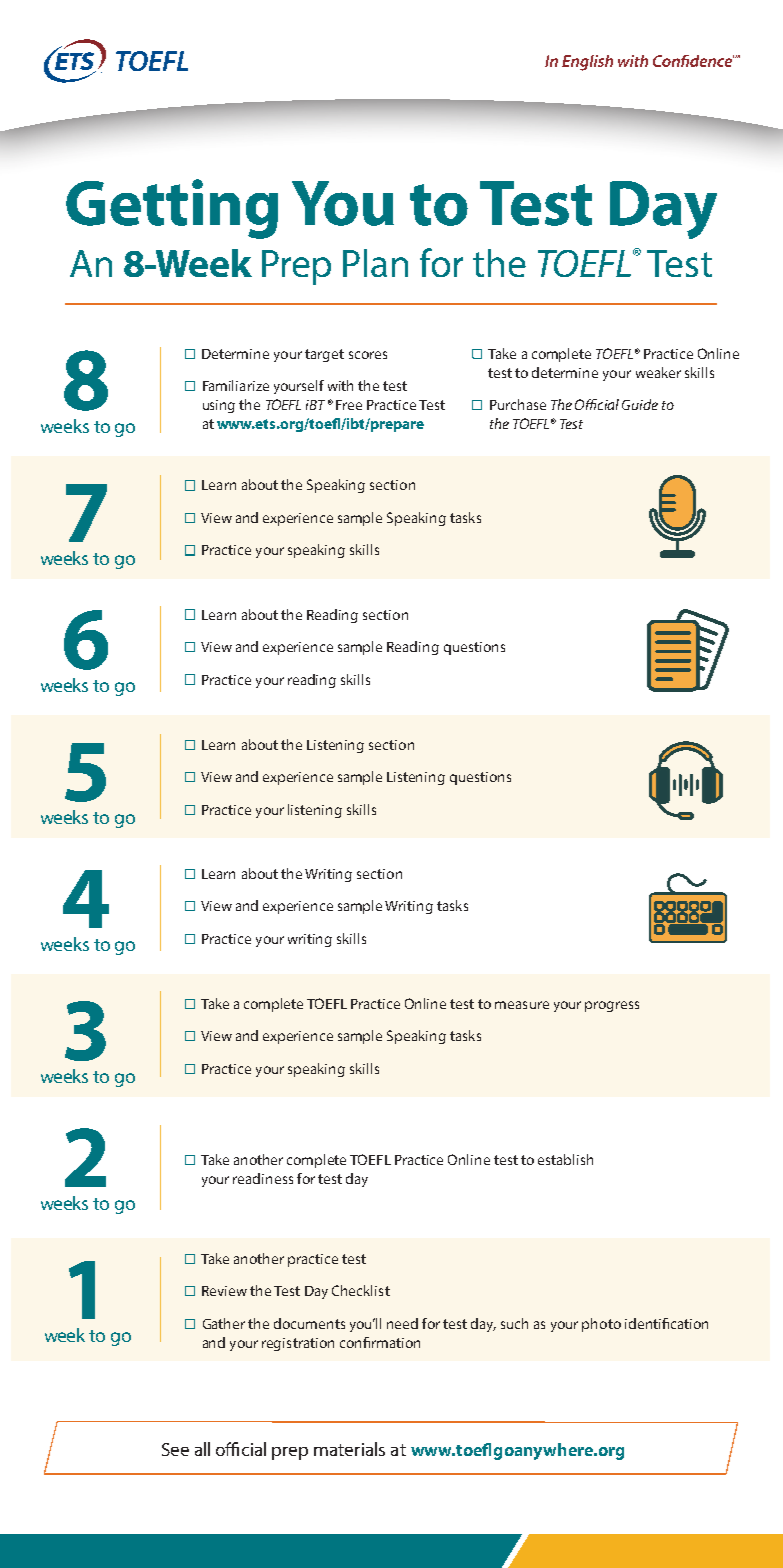  What do you see at coordinates (172, 209) in the screenshot?
I see `Getting` at bounding box center [172, 209].
